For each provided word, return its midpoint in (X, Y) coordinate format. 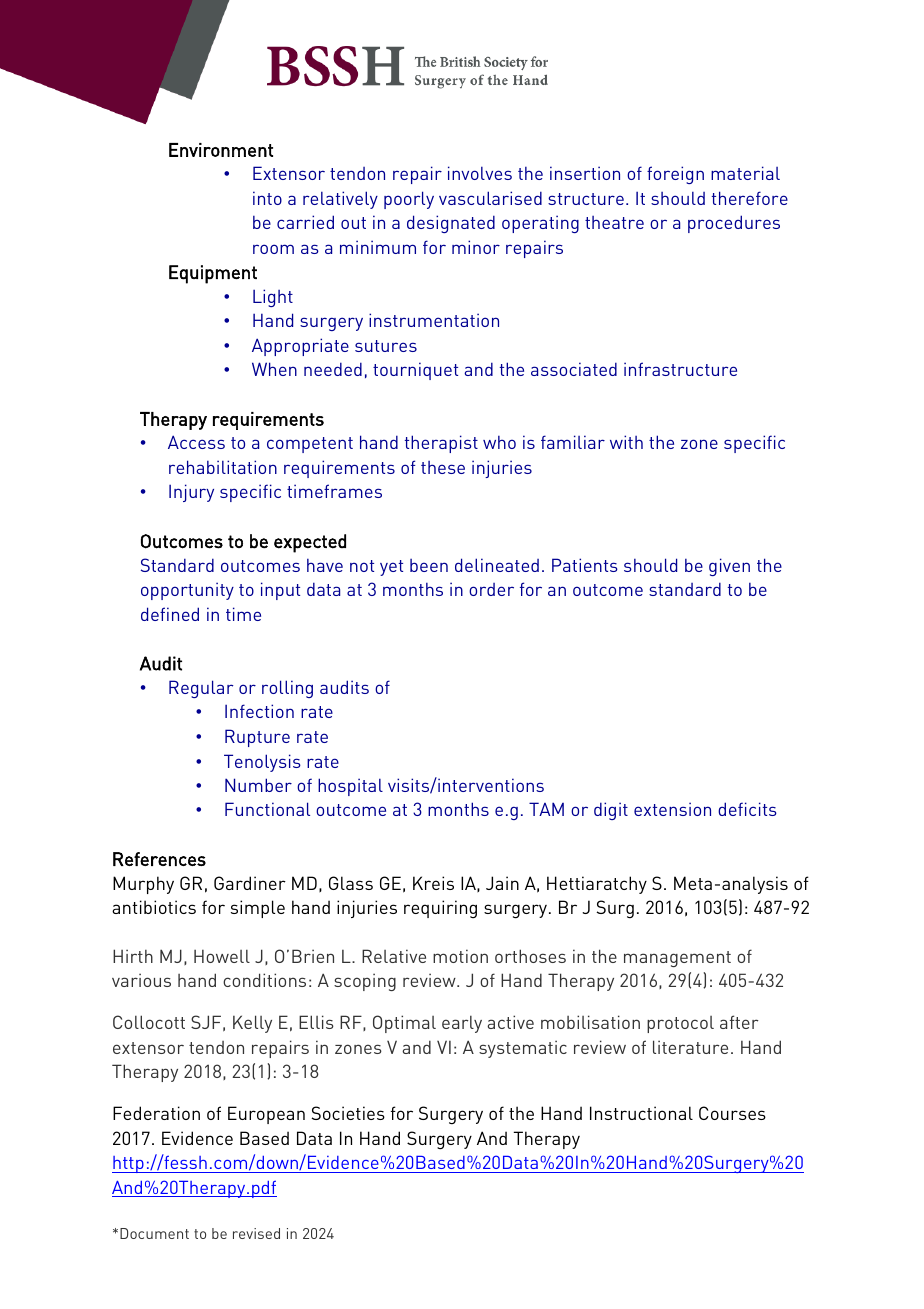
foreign (675, 175)
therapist (441, 444)
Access (196, 442)
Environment (221, 150)
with (626, 442)
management (677, 959)
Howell (222, 956)
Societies (348, 1113)
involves (480, 173)
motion (460, 956)
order (491, 589)
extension (672, 809)
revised (256, 1233)
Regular (201, 689)
